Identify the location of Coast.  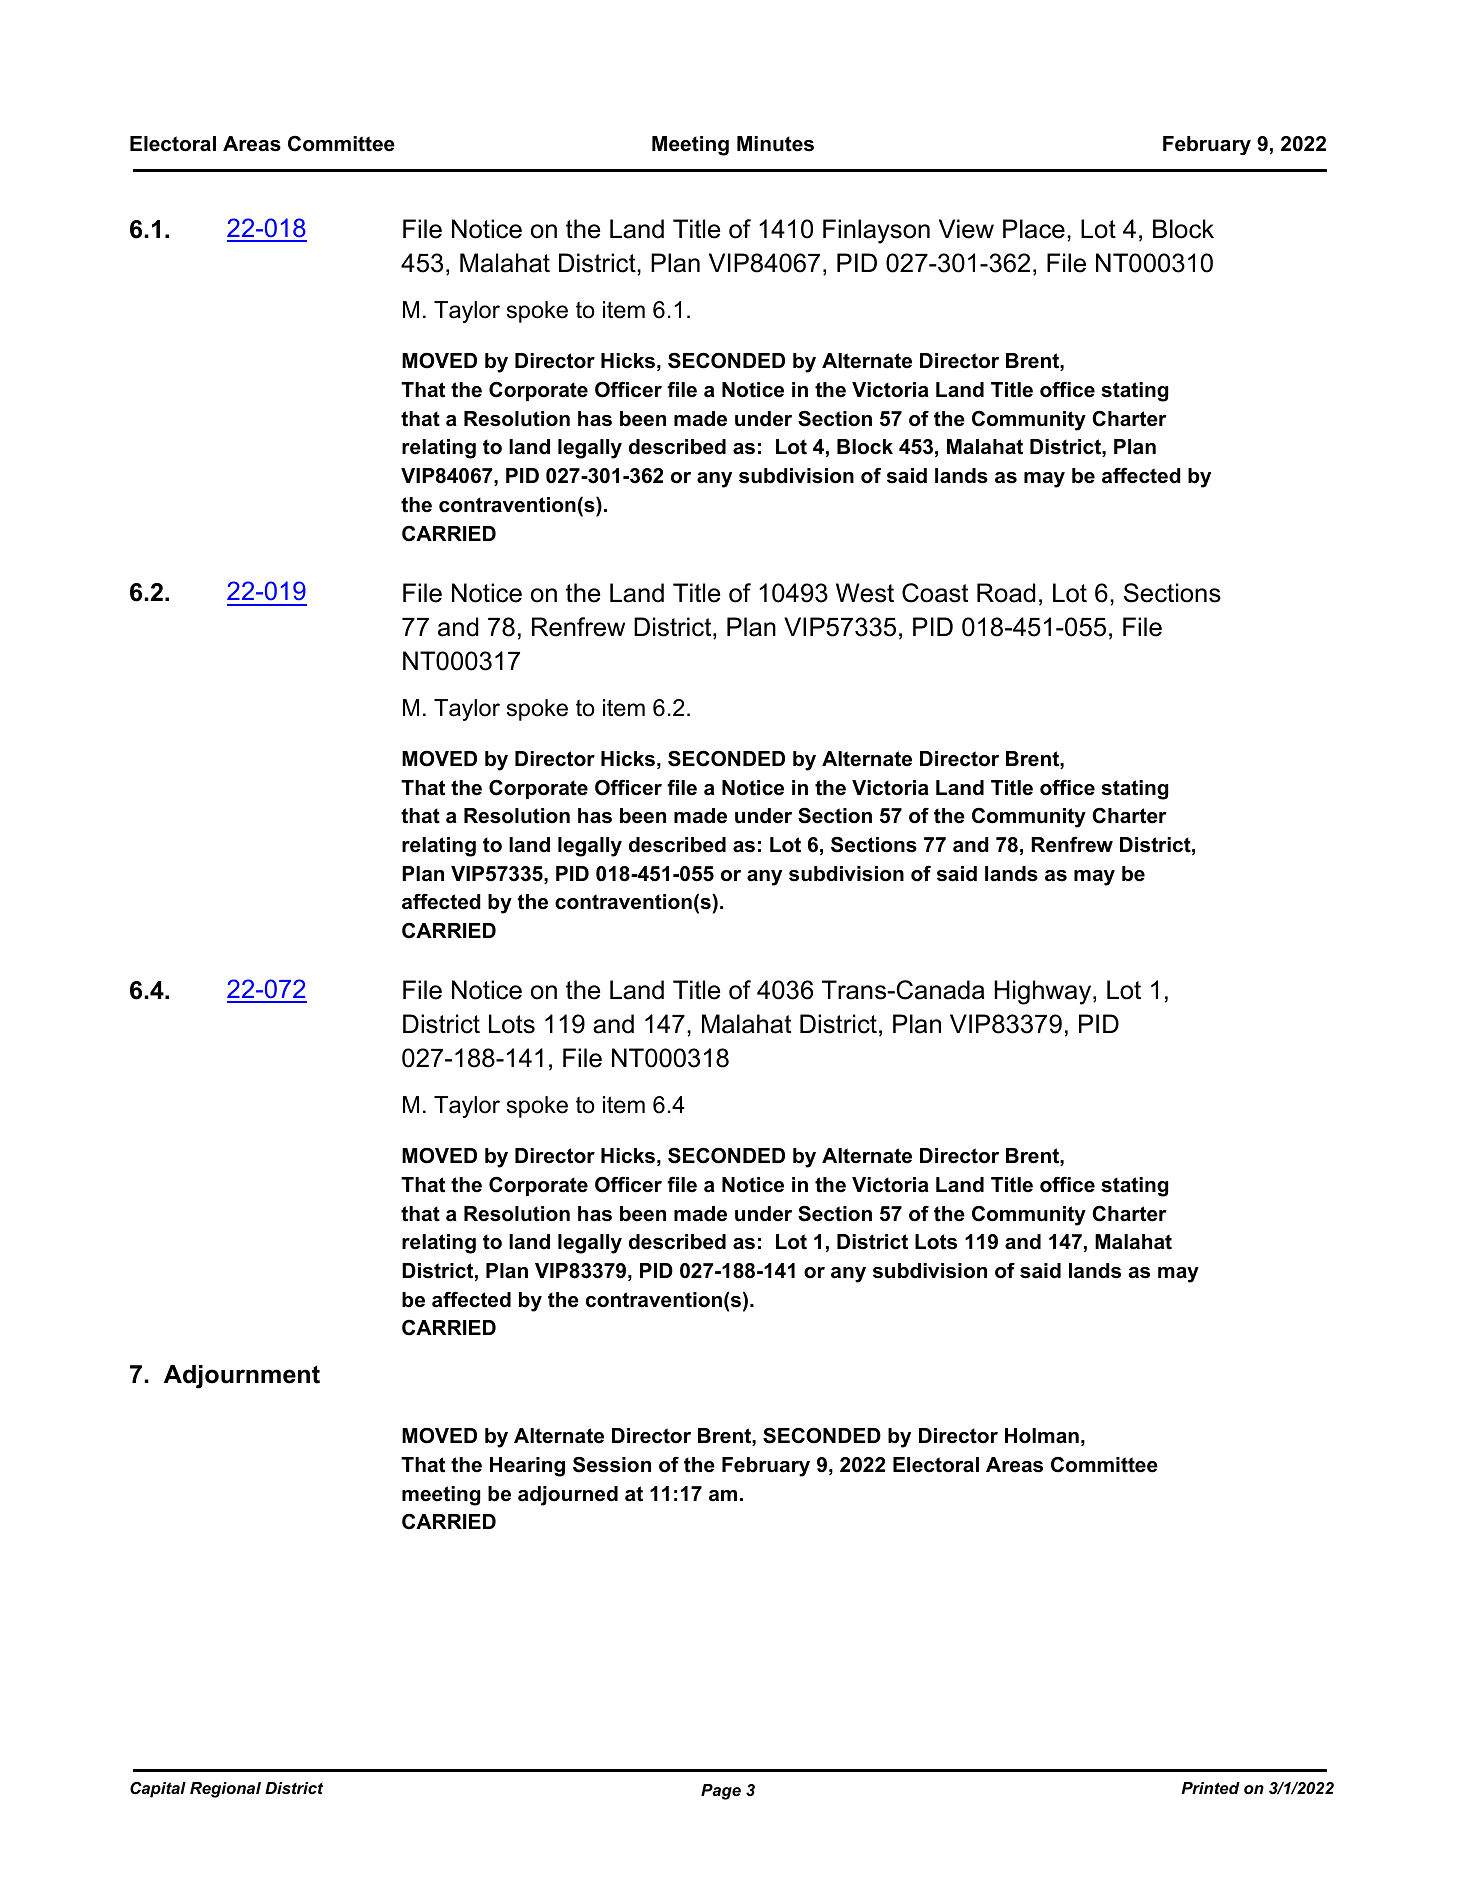
(935, 593).
